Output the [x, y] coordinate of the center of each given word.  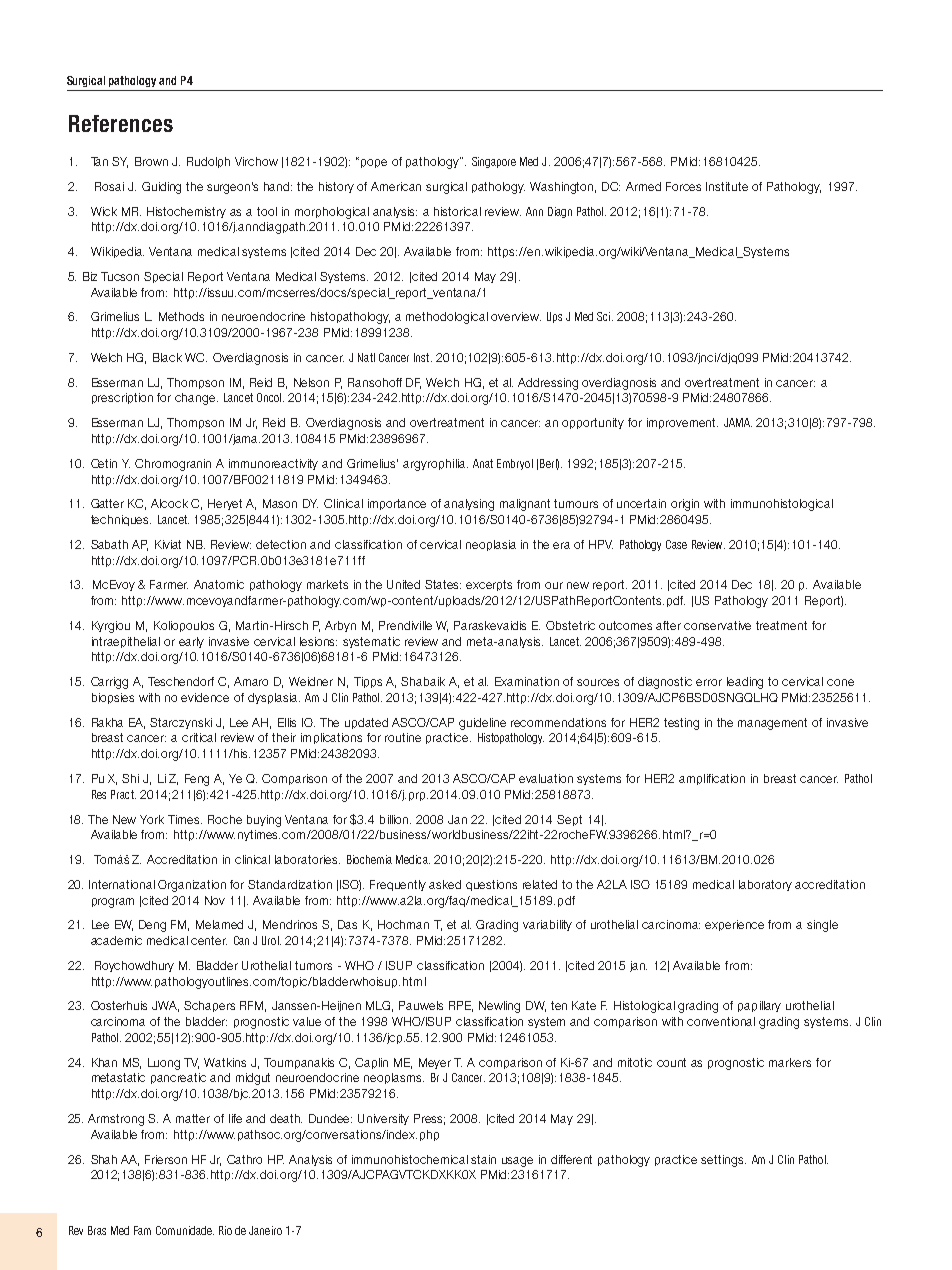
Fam [142, 1230]
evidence [205, 697]
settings [723, 1161]
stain [483, 1159]
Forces [683, 186]
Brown [151, 161]
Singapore [494, 162]
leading [745, 683]
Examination [527, 681]
